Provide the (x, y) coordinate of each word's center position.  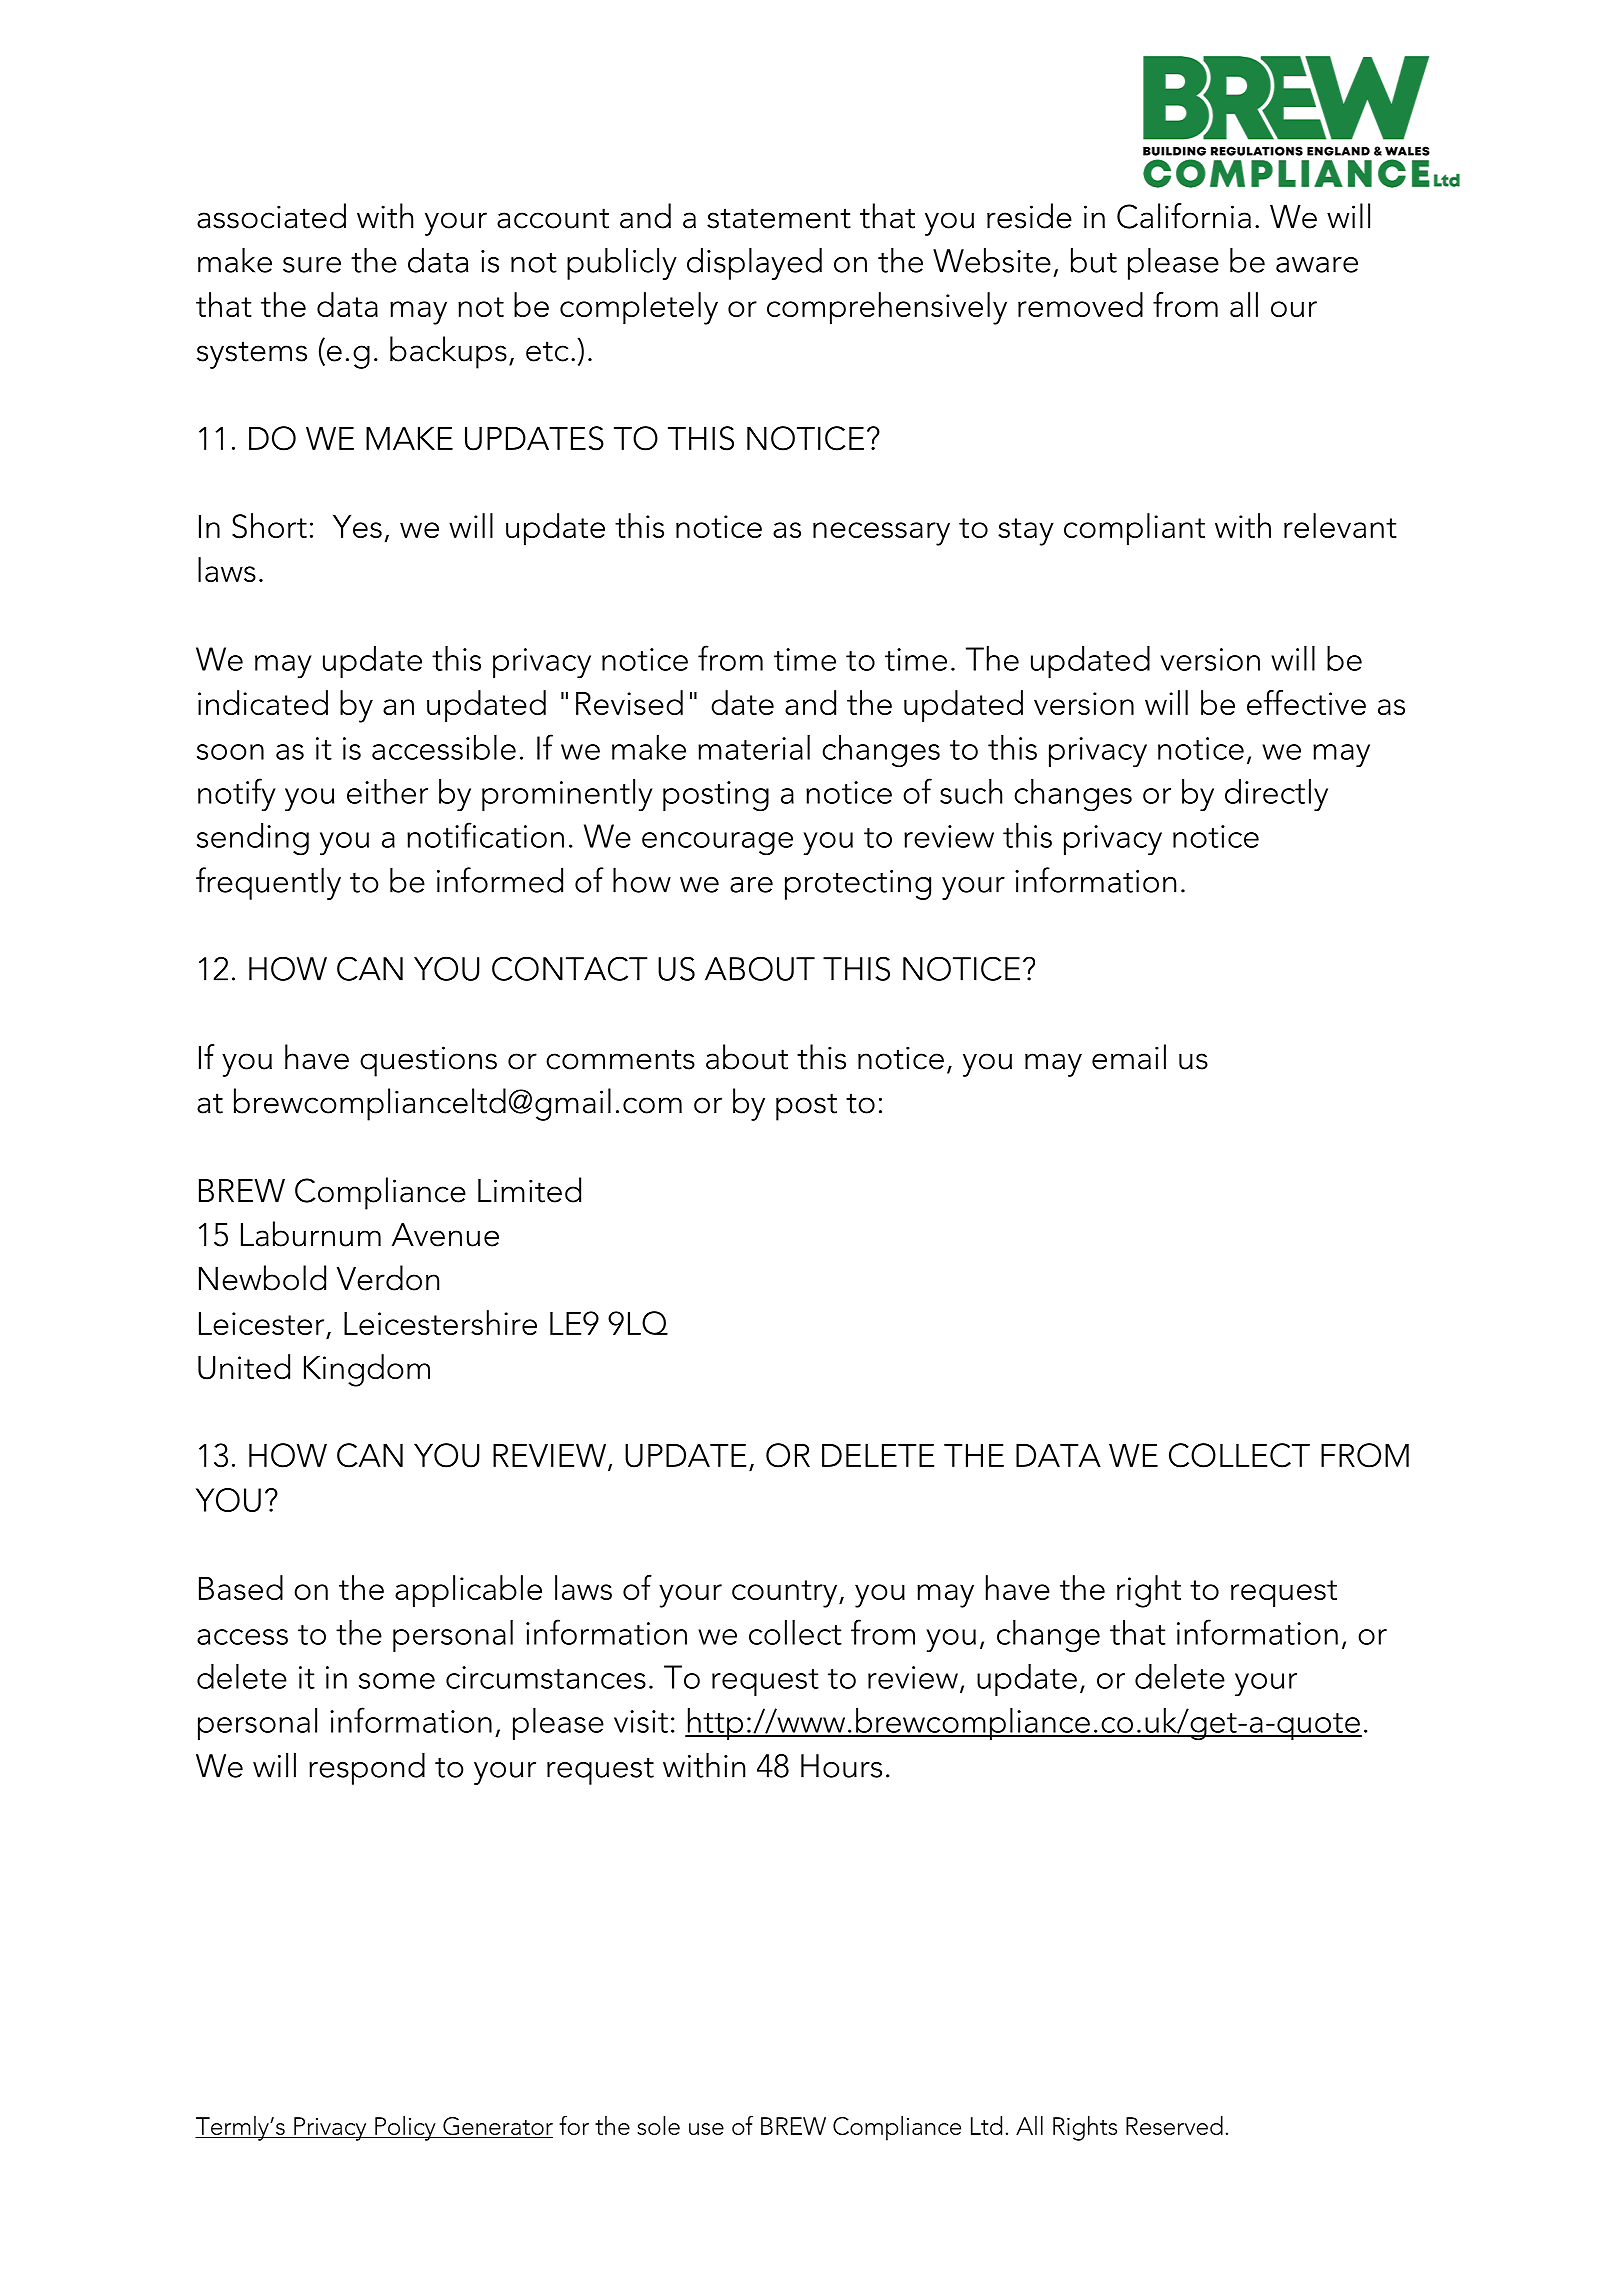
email (1129, 1057)
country (786, 1594)
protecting (858, 885)
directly (1276, 795)
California (1184, 216)
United (244, 1367)
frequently (268, 883)
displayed (754, 263)
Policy (405, 2128)
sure (312, 265)
